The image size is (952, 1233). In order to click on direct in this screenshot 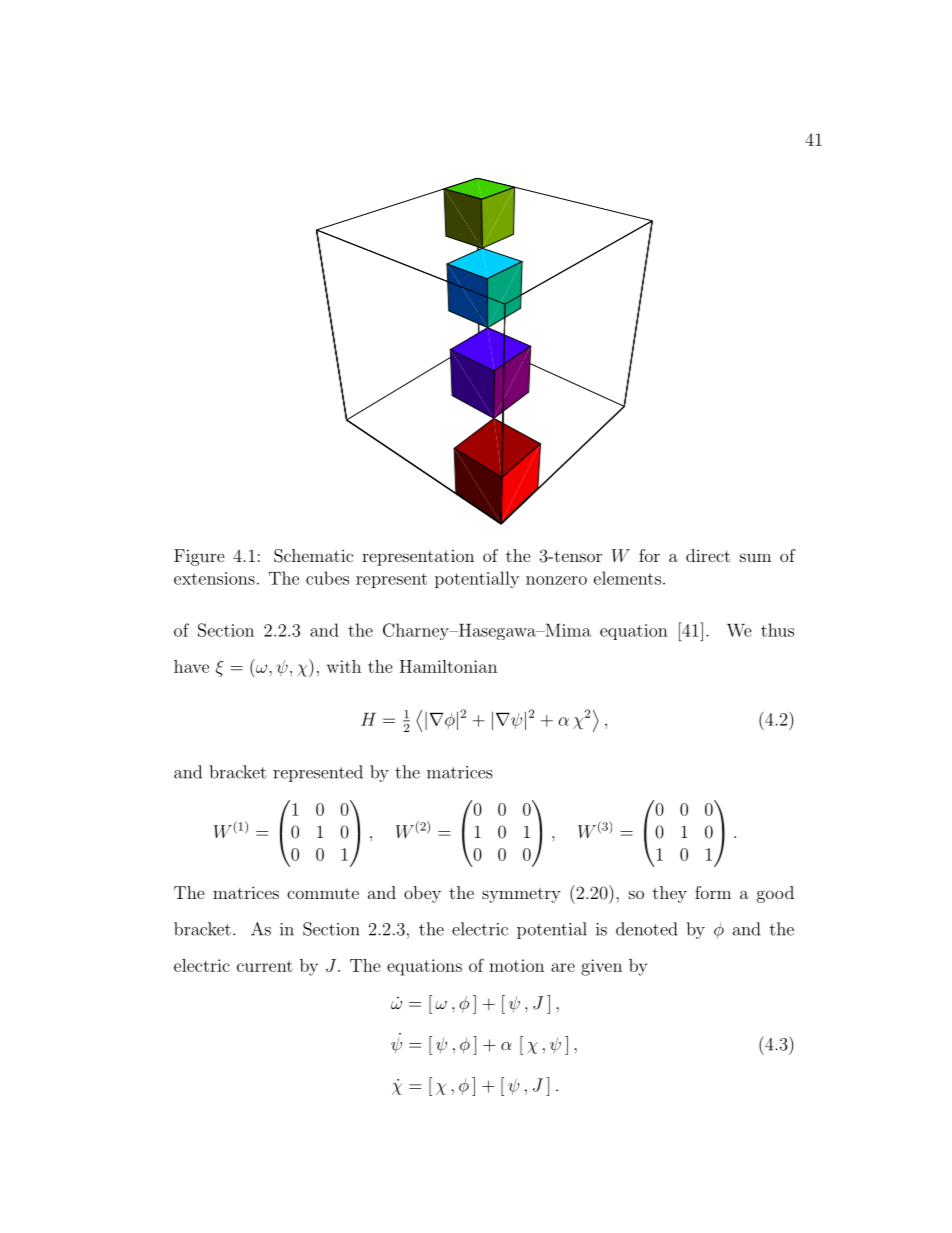, I will do `click(708, 555)`.
